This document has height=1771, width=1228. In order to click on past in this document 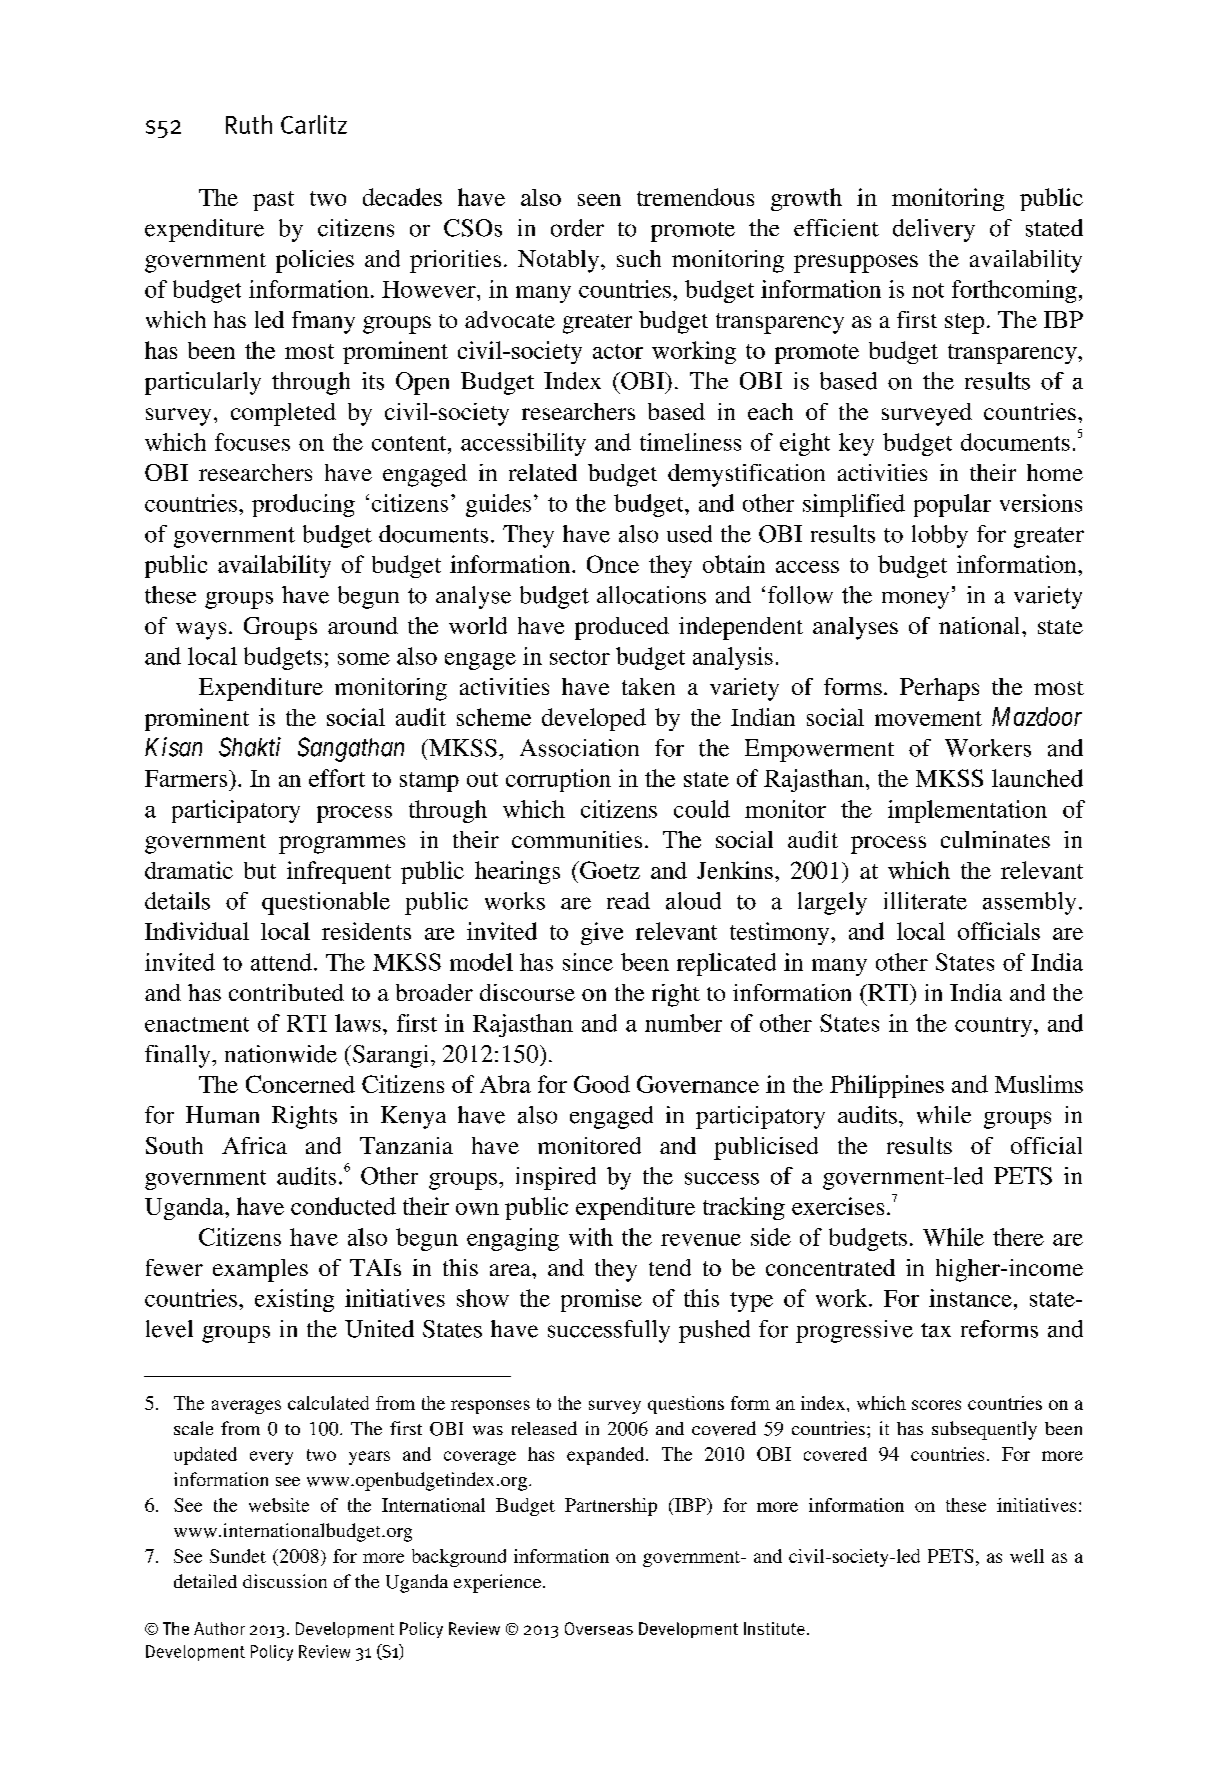, I will do `click(273, 201)`.
